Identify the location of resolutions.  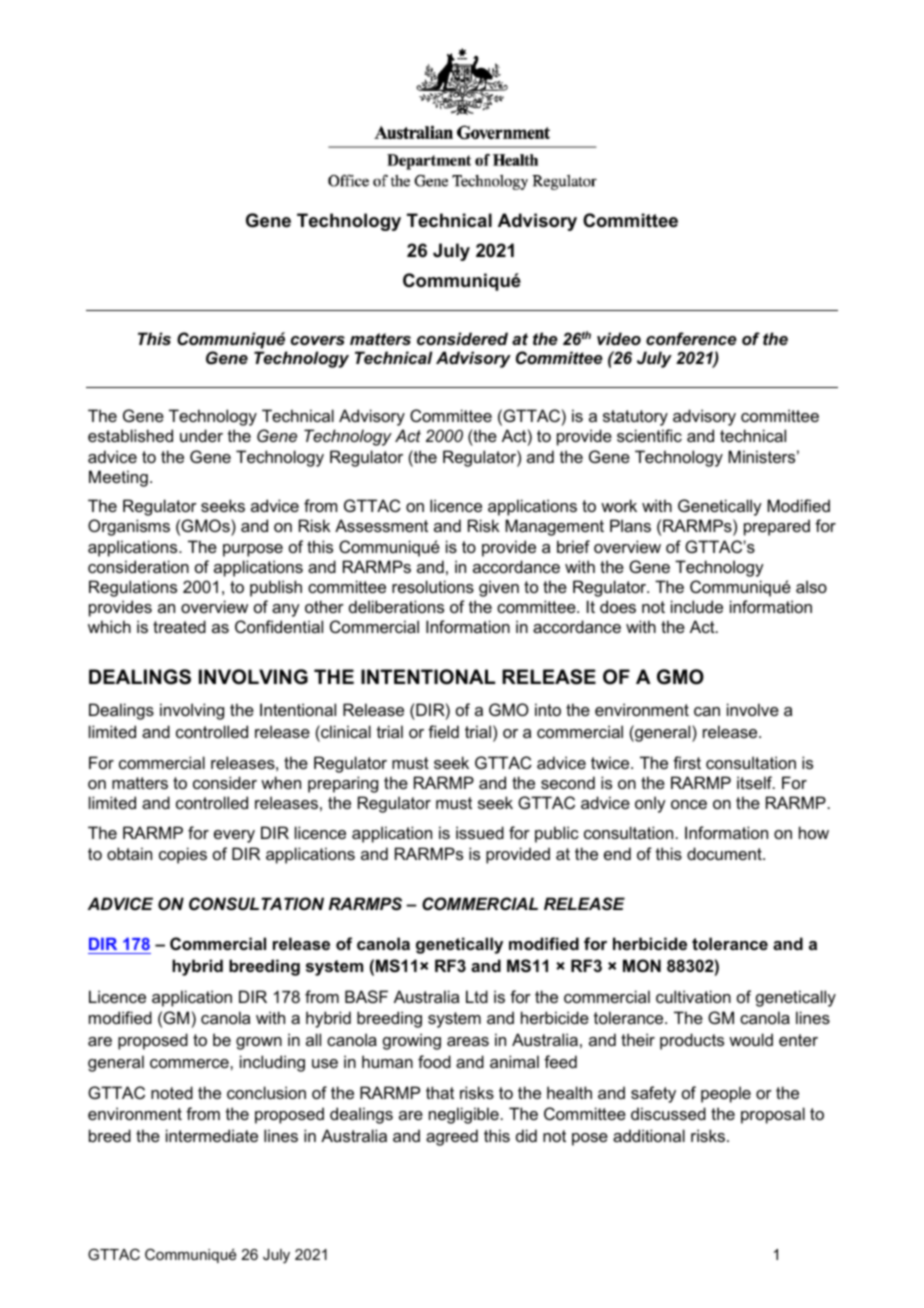
(433, 586).
